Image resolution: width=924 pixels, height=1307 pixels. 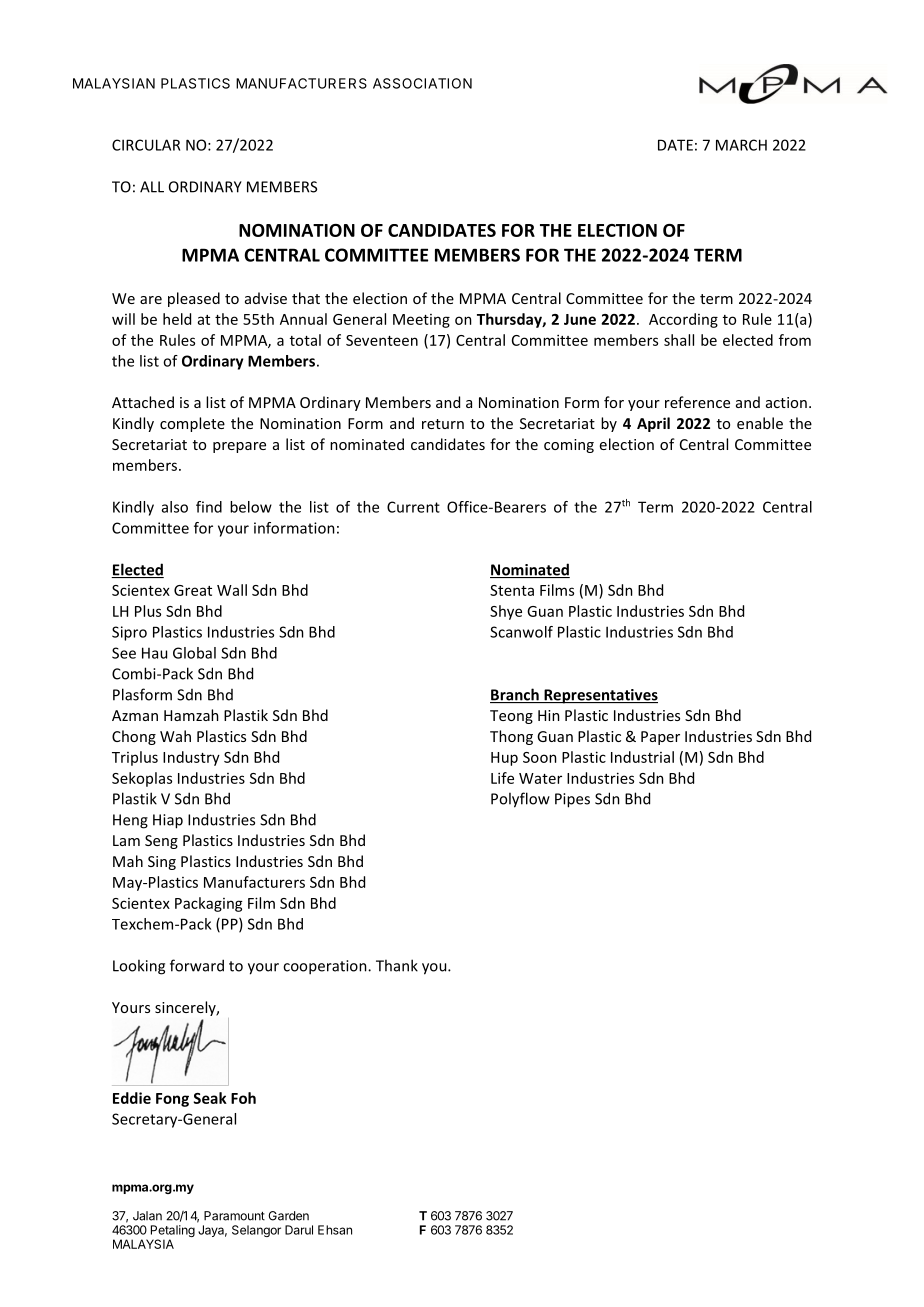 I want to click on reference, so click(x=697, y=402).
